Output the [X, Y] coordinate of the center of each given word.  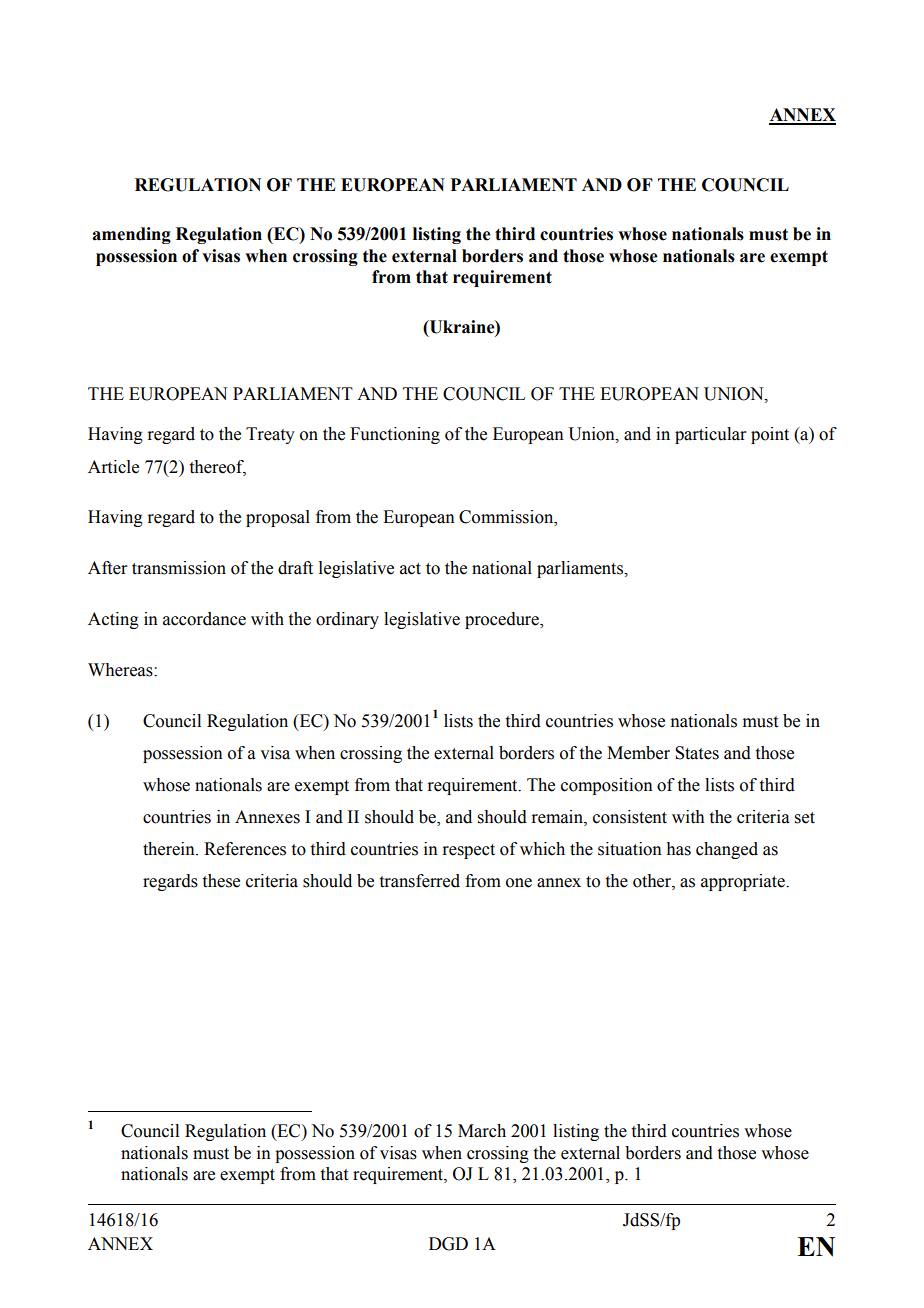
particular [710, 435]
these [221, 881]
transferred [420, 881]
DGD [448, 1244]
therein [170, 849]
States [697, 753]
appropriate [744, 882]
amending [131, 235]
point [770, 435]
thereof [218, 467]
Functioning [395, 435]
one [519, 883]
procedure [503, 620]
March [482, 1131]
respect [468, 851]
